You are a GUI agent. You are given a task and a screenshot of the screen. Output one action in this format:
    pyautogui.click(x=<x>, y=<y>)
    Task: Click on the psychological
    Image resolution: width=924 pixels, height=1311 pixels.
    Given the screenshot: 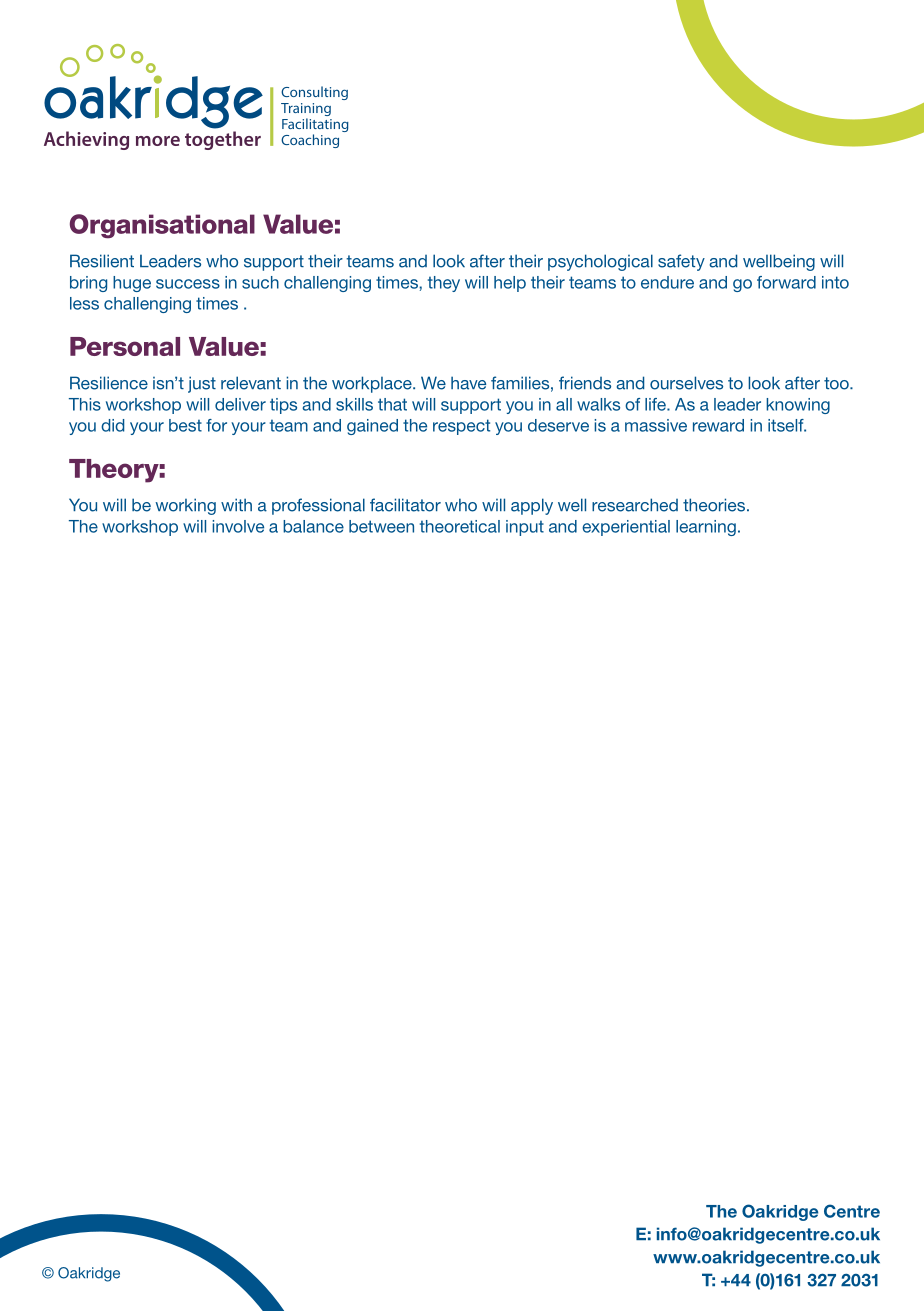 What is the action you would take?
    pyautogui.click(x=600, y=262)
